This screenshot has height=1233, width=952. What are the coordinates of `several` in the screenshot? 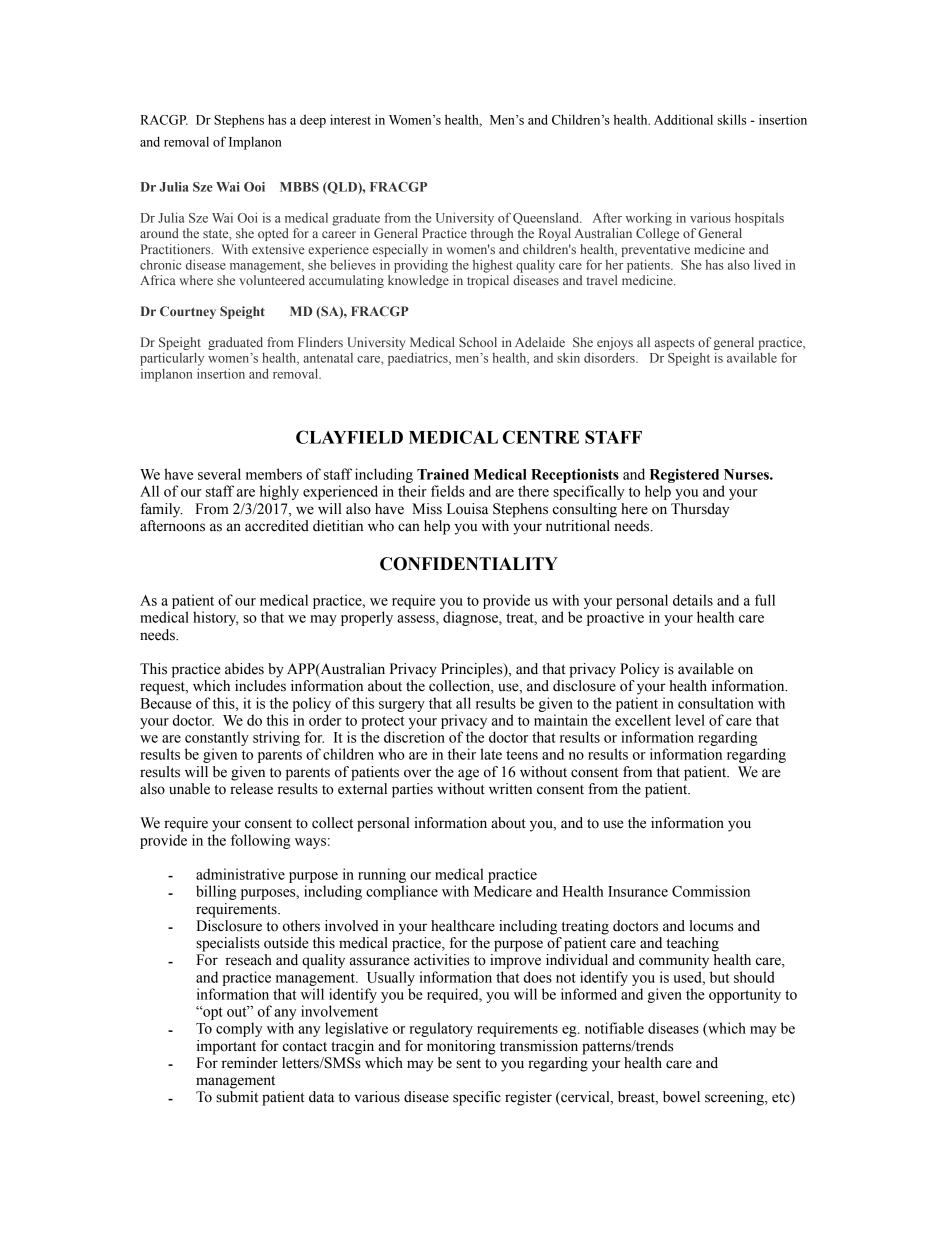 It's located at (219, 474).
